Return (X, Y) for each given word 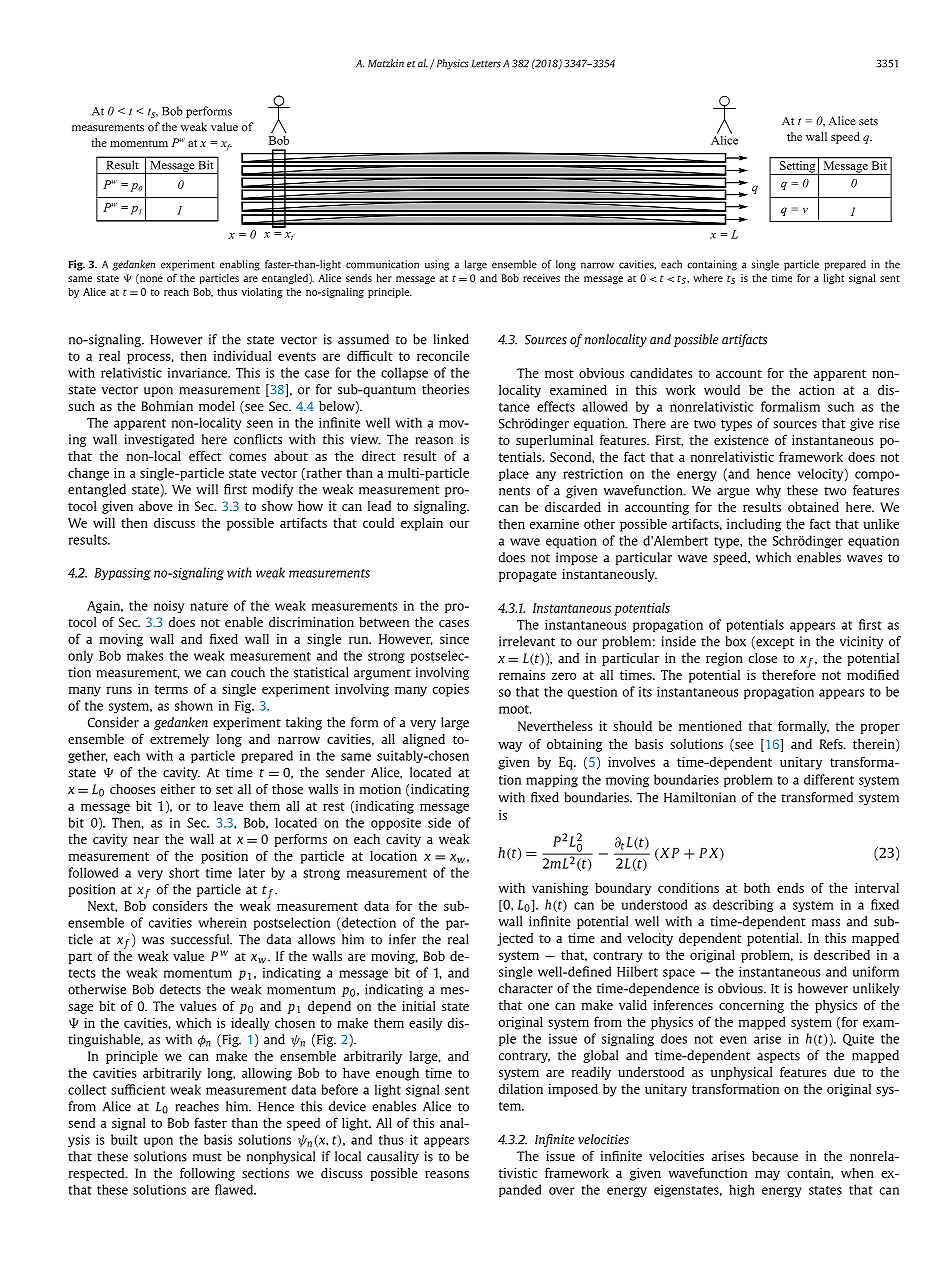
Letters (486, 63)
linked (451, 339)
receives (541, 278)
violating (262, 293)
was (153, 941)
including (754, 525)
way (510, 747)
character (526, 988)
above (156, 506)
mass (826, 923)
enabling (240, 265)
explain (422, 524)
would (722, 390)
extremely (179, 740)
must (207, 1157)
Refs (832, 744)
